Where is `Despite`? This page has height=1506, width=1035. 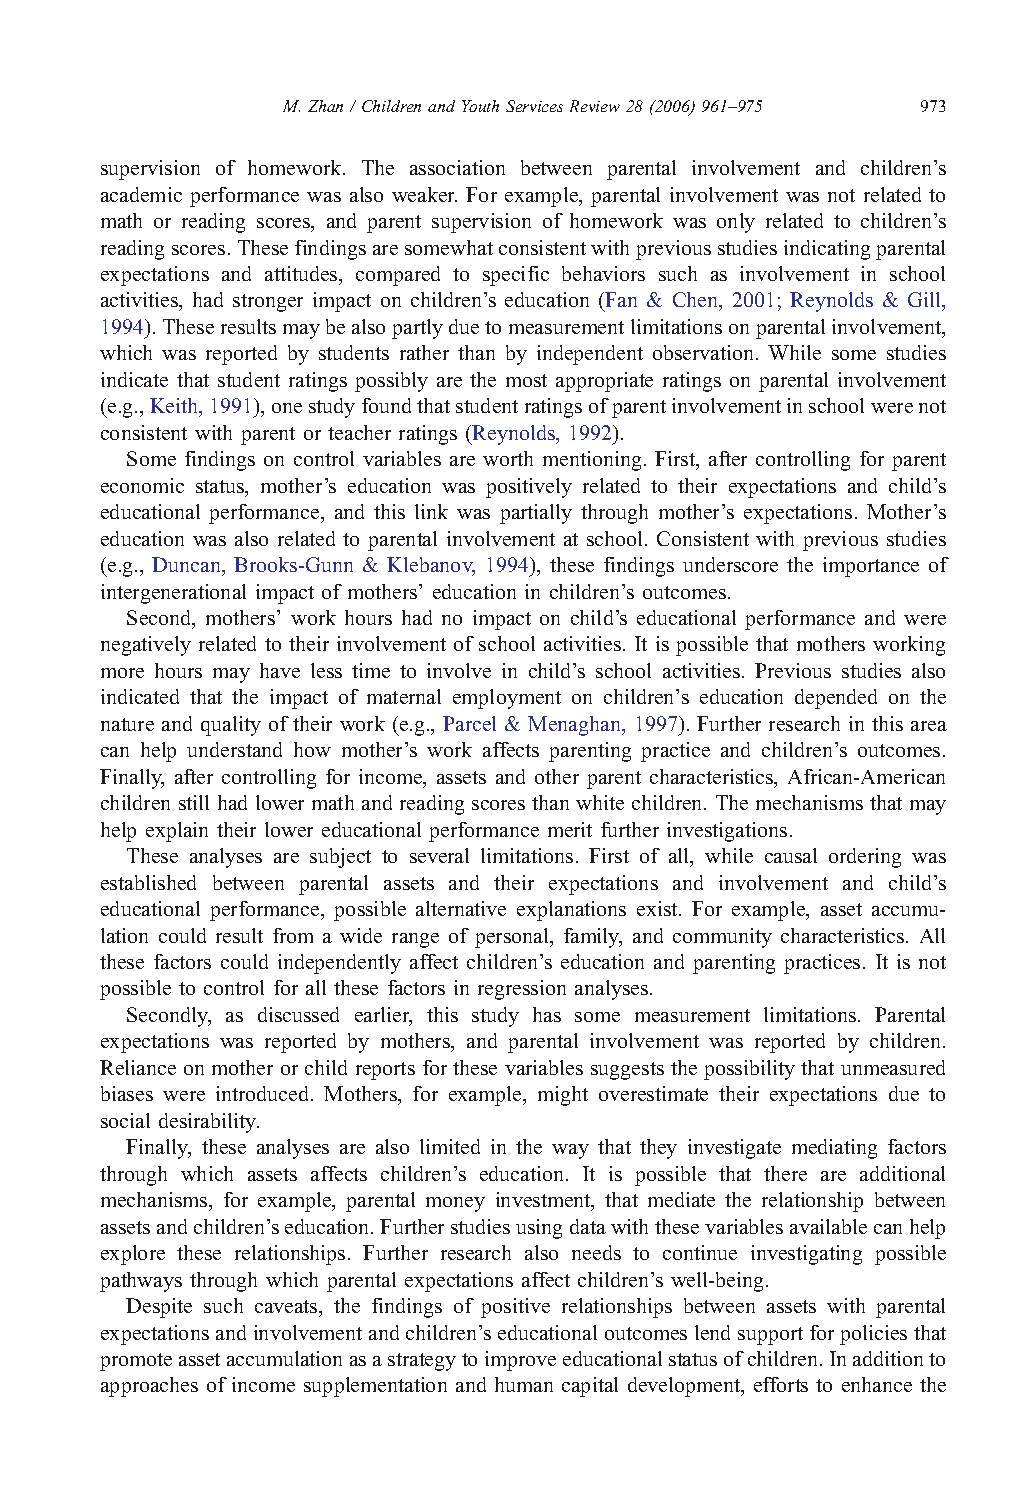 Despite is located at coordinates (159, 1308).
